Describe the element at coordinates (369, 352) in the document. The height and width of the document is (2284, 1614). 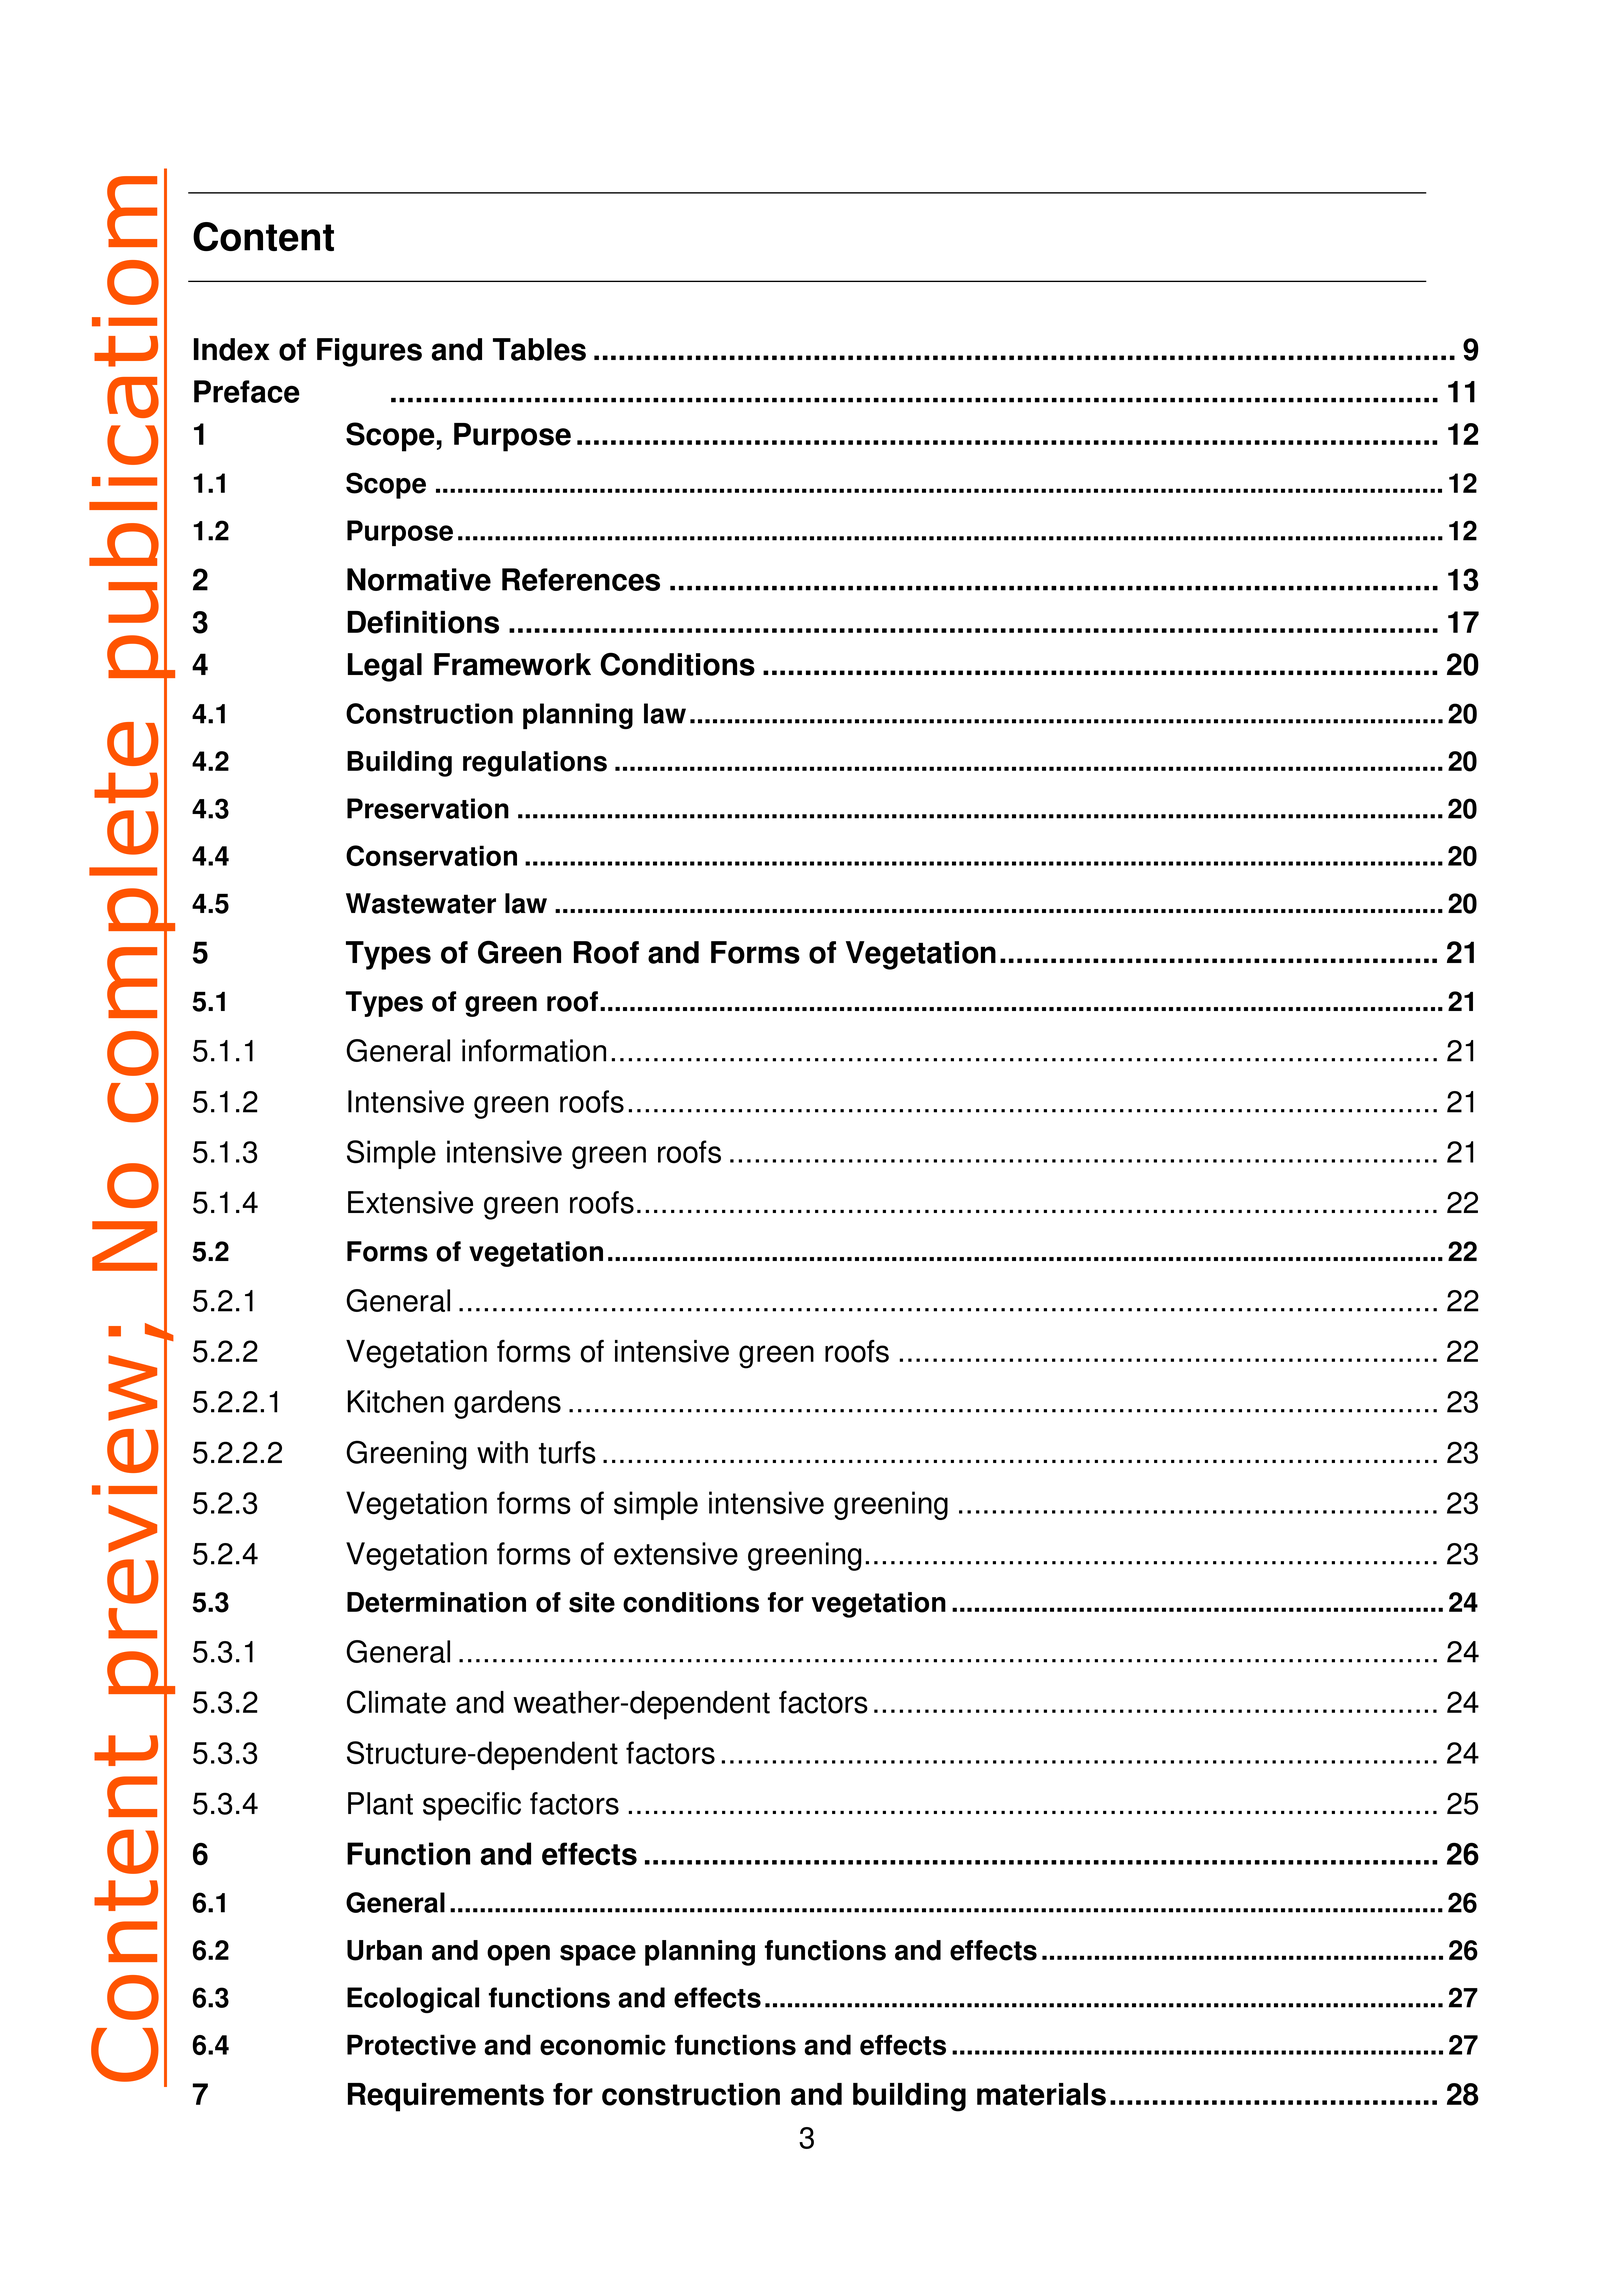
I see `Figures` at that location.
